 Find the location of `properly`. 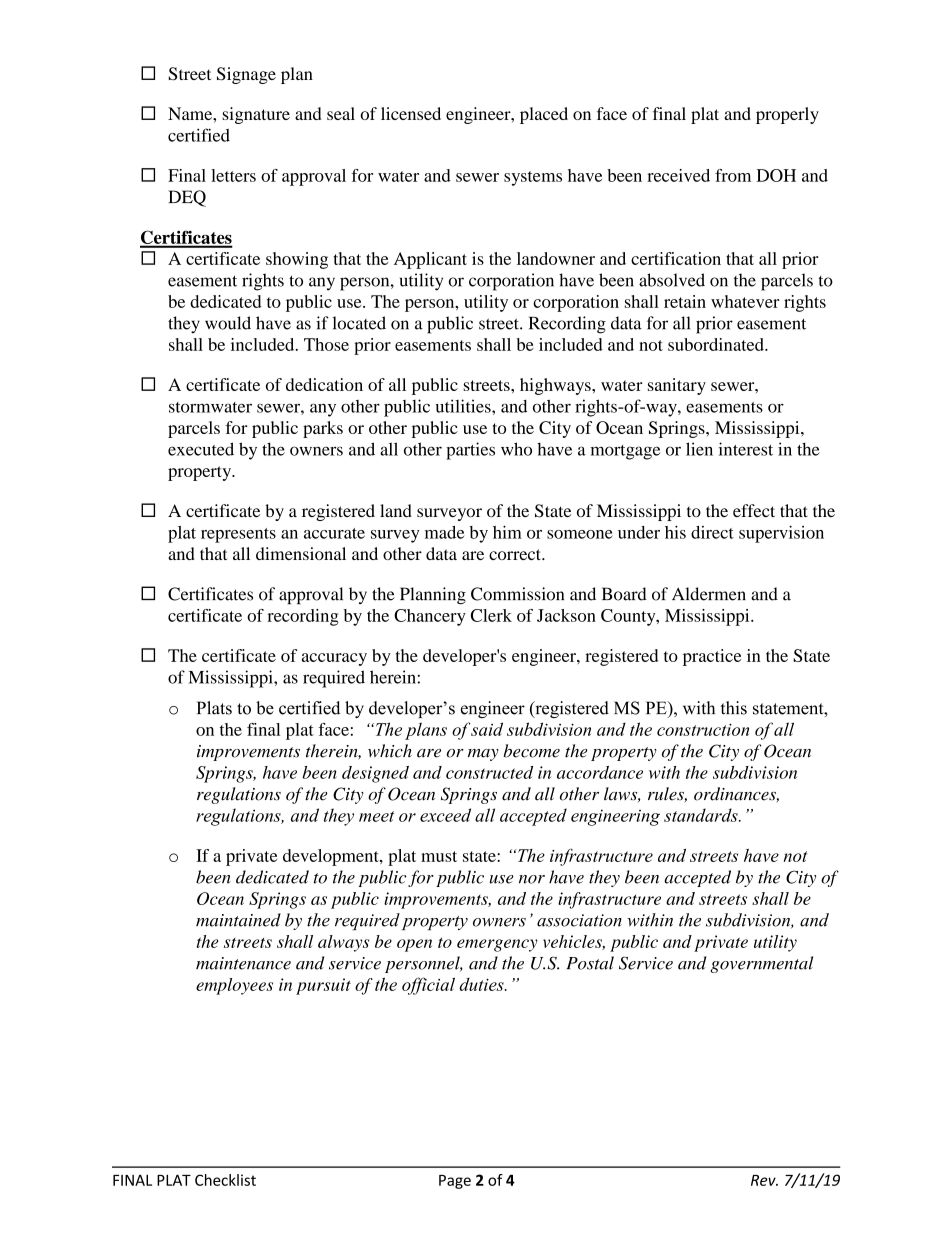

properly is located at coordinates (787, 115).
